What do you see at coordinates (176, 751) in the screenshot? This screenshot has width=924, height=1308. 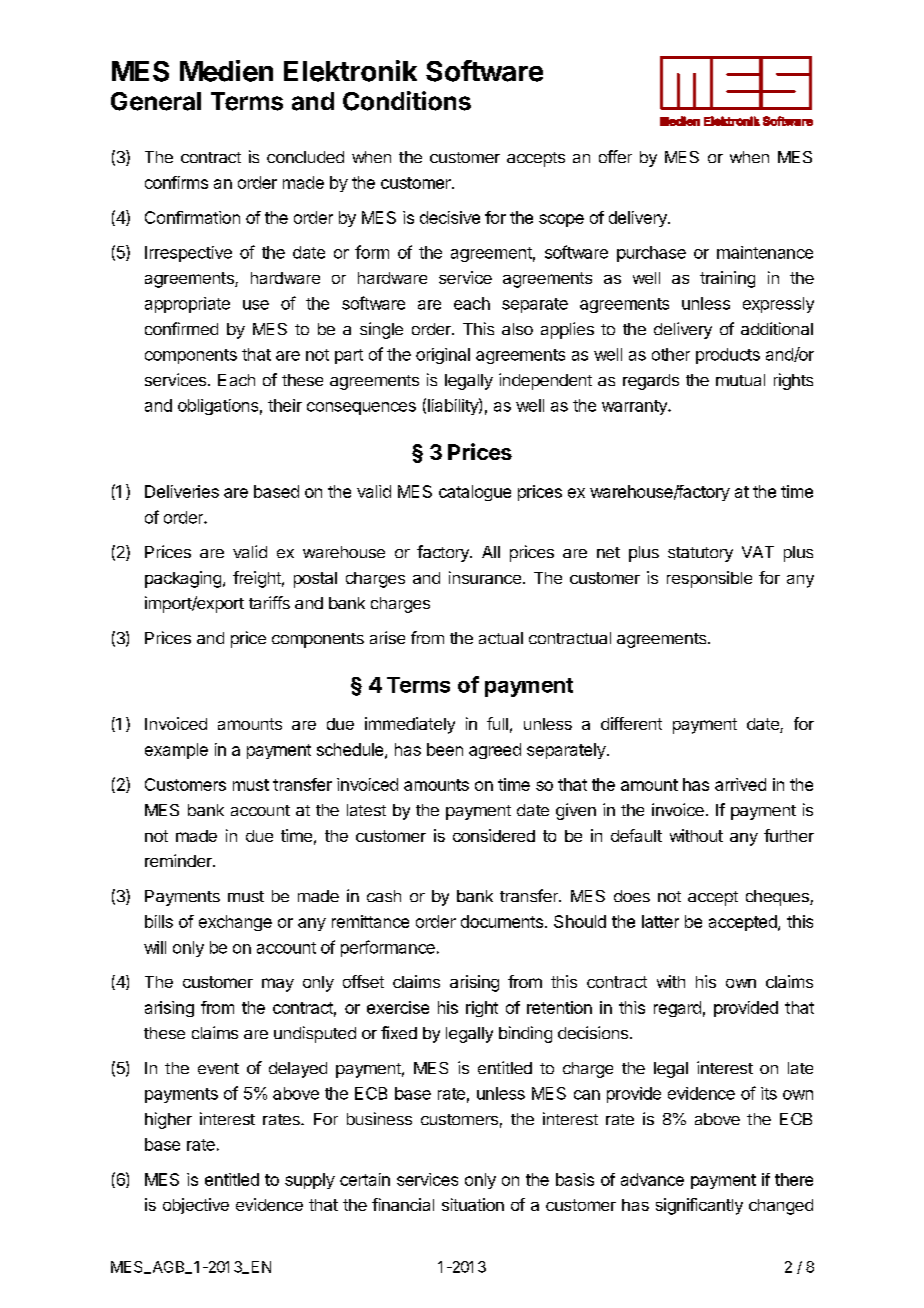 I see `example` at bounding box center [176, 751].
